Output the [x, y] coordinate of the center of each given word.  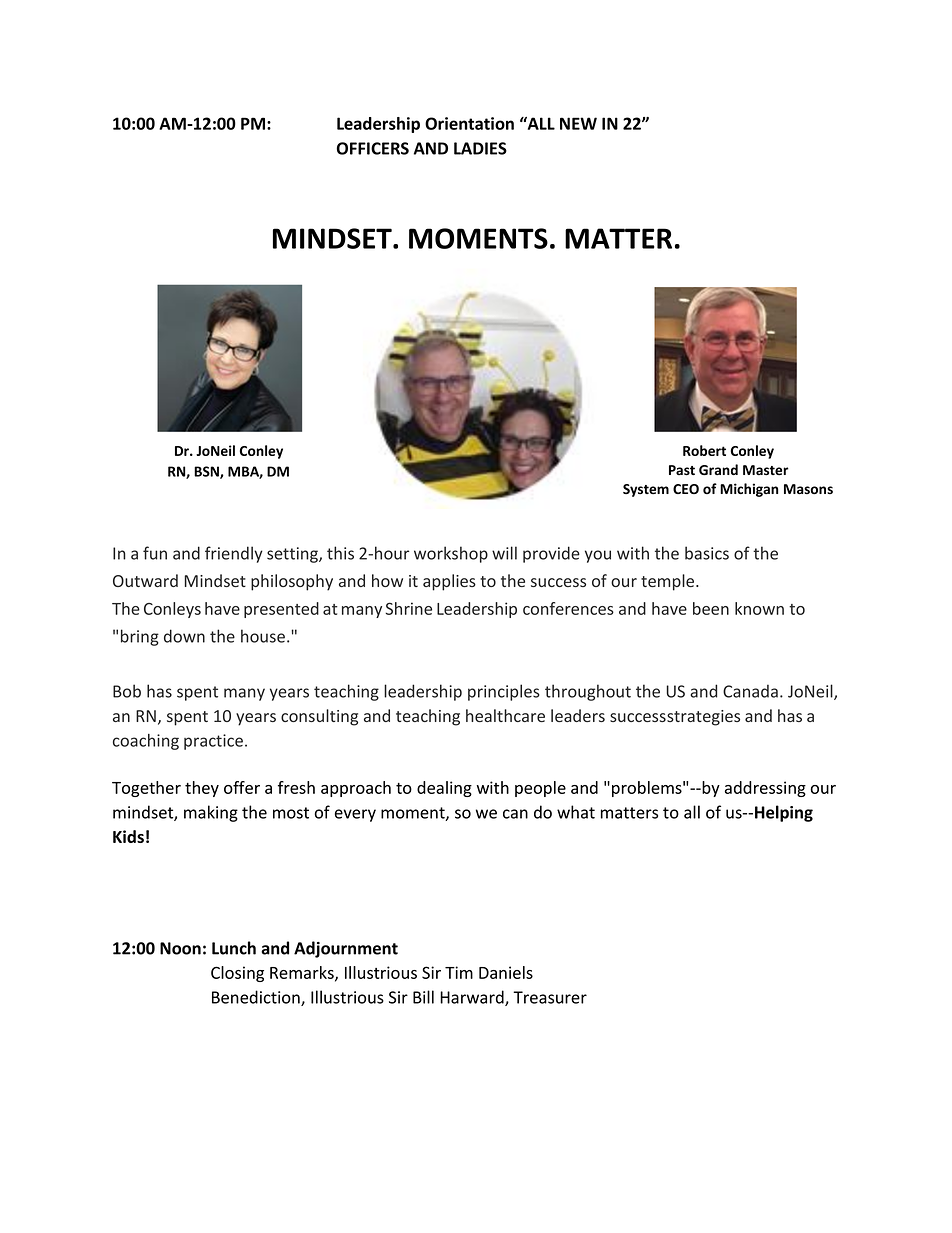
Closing [237, 974]
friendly [234, 554]
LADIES [480, 148]
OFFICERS [373, 148]
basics [707, 553]
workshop [451, 554]
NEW [578, 123]
